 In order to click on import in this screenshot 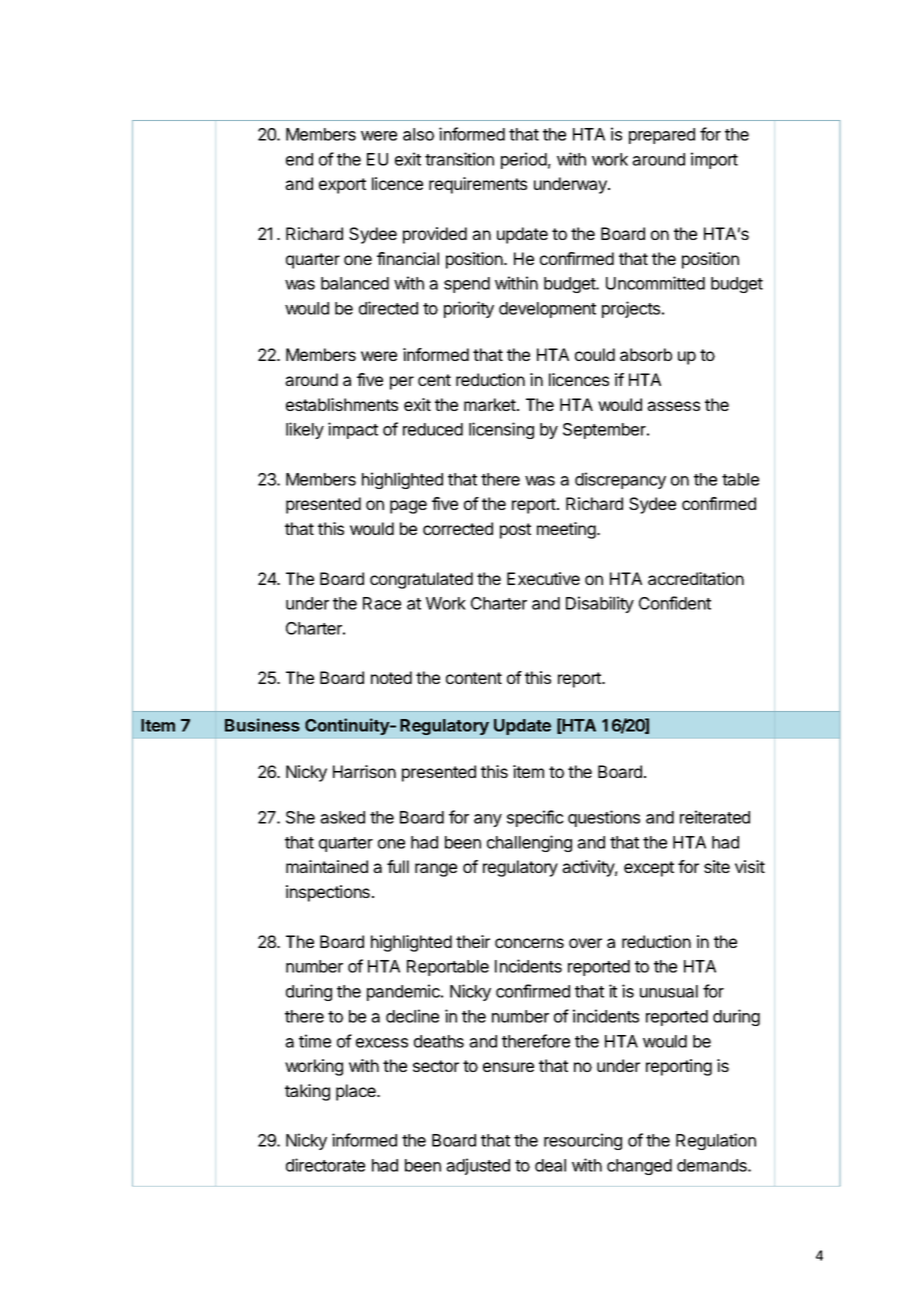, I will do `click(714, 160)`.
